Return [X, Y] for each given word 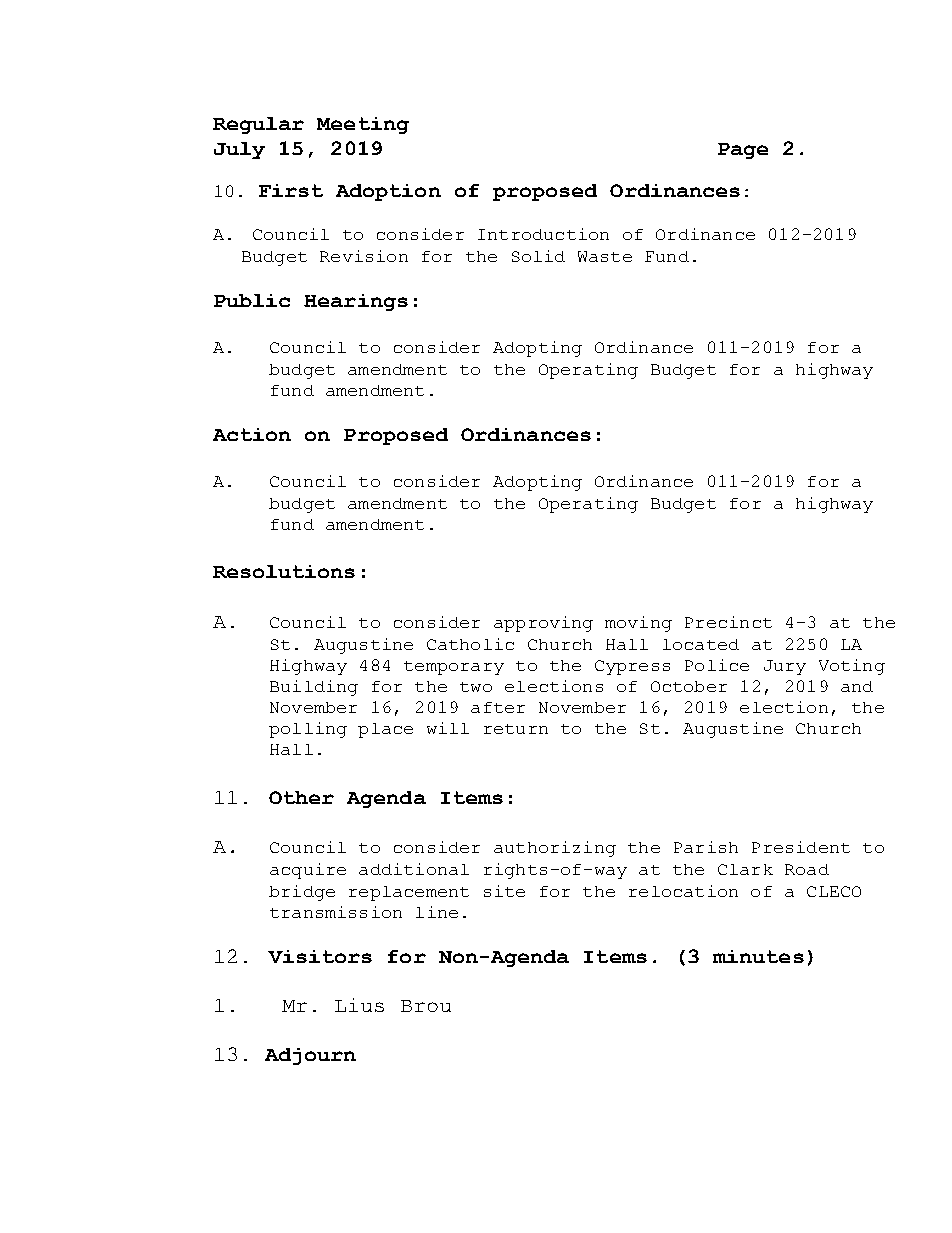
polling [308, 730]
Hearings [356, 302]
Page [743, 151]
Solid [538, 256]
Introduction [543, 234]
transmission [336, 912]
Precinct [728, 622]
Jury [785, 667]
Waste [605, 256]
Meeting [363, 125]
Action [252, 434]
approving [543, 624]
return [516, 729]
